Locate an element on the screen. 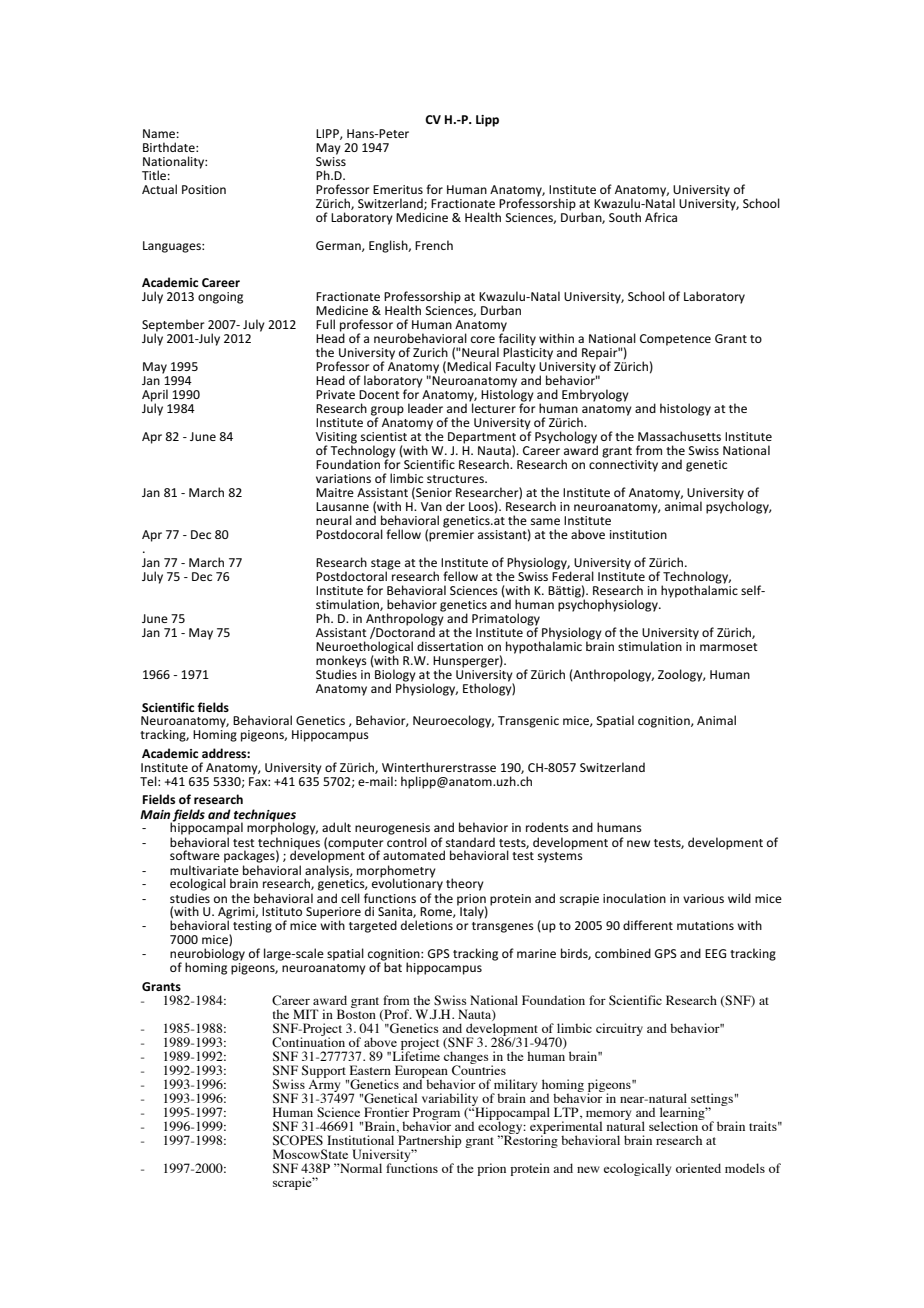  selection is located at coordinates (675, 1125).
